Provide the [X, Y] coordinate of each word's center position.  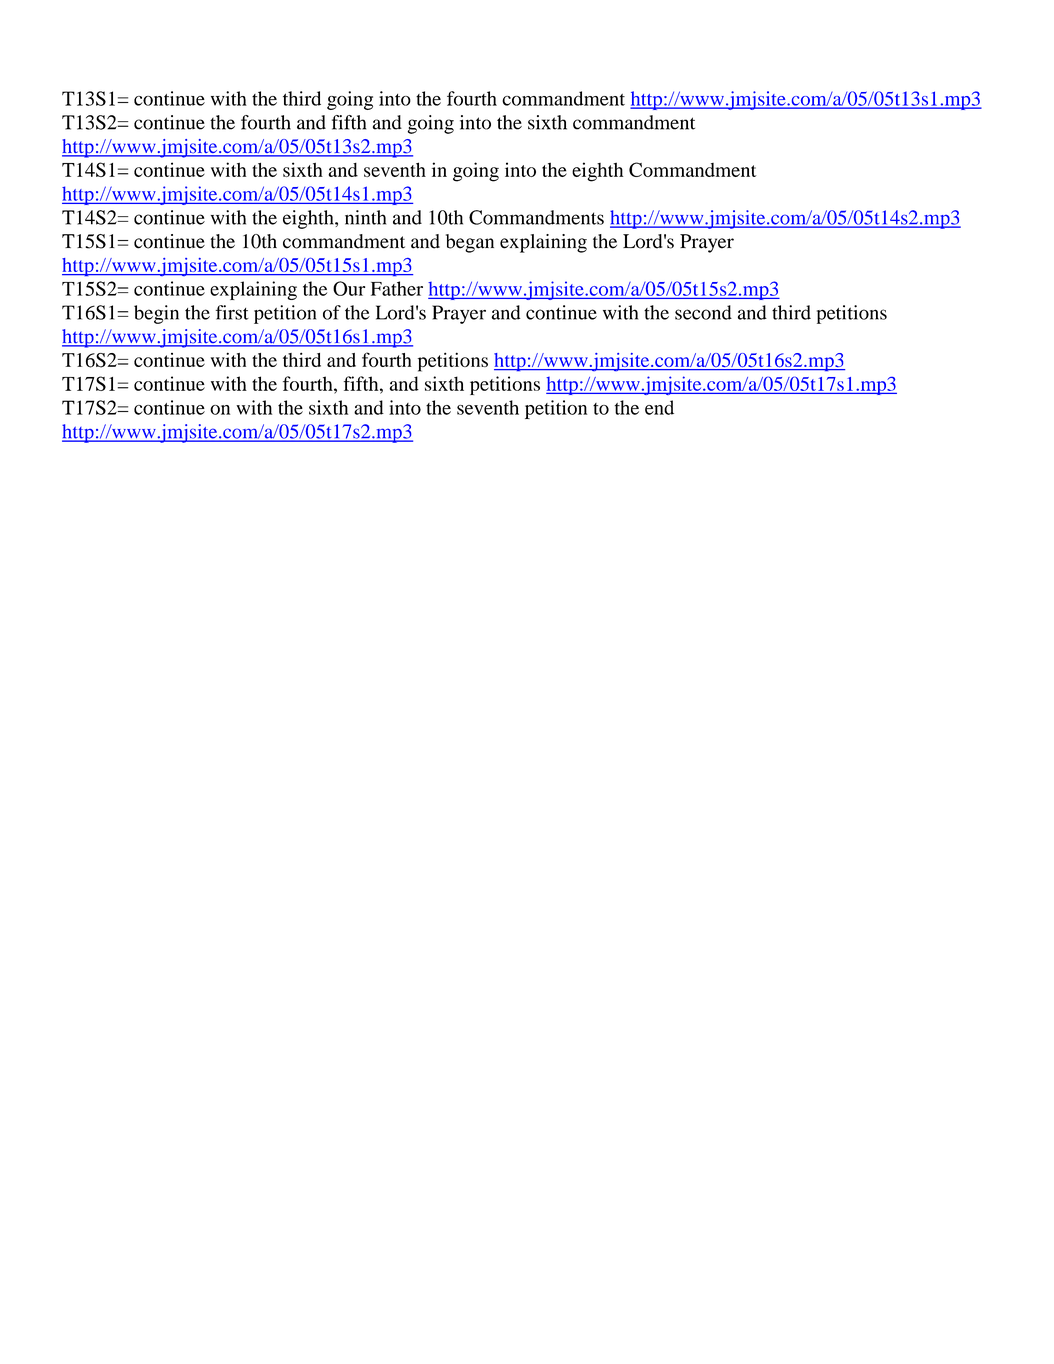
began [470, 243]
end [659, 407]
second [703, 312]
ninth [365, 217]
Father [397, 288]
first [232, 312]
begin [156, 314]
